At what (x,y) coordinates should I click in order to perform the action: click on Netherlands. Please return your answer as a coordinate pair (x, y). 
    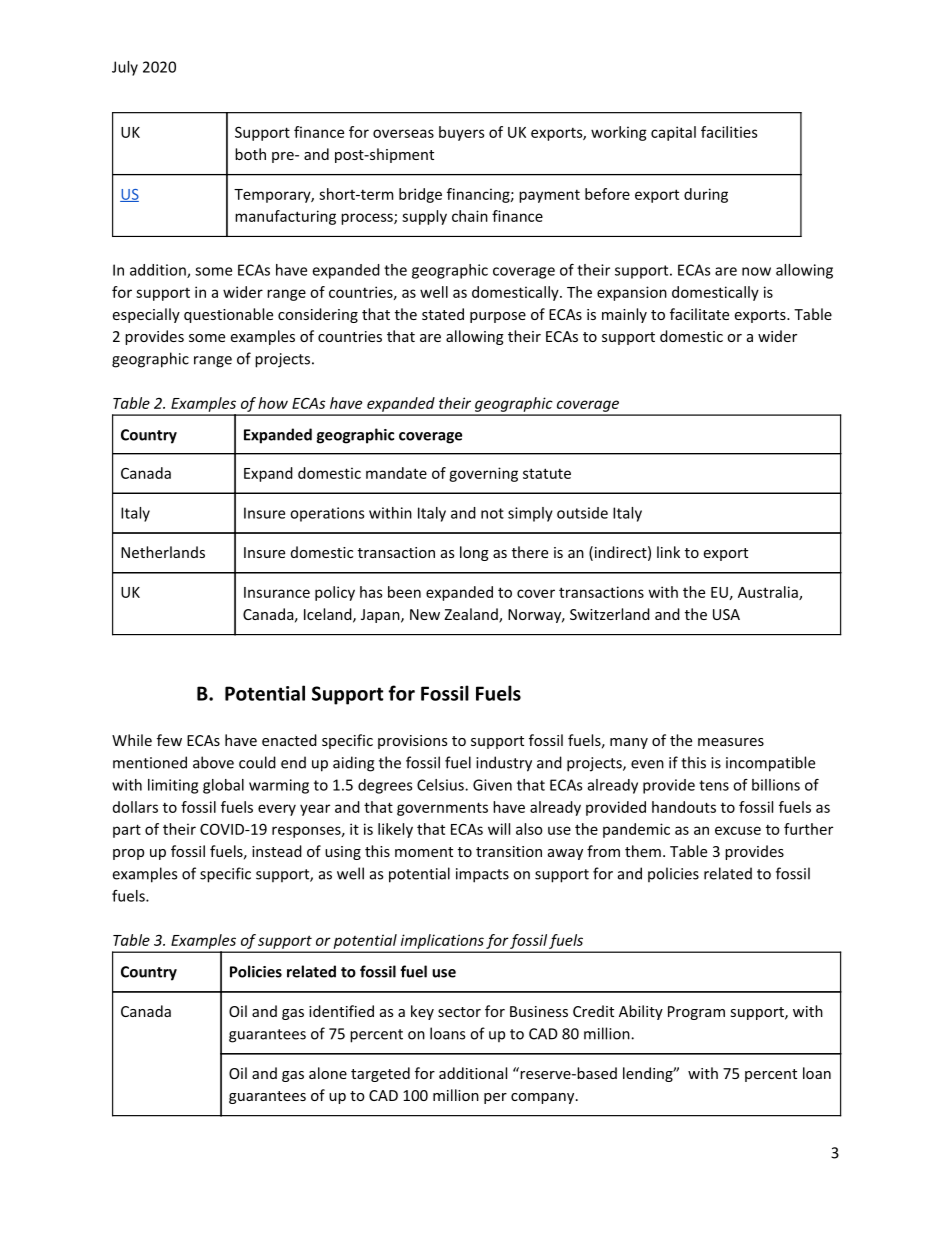
    Looking at the image, I should click on (163, 552).
